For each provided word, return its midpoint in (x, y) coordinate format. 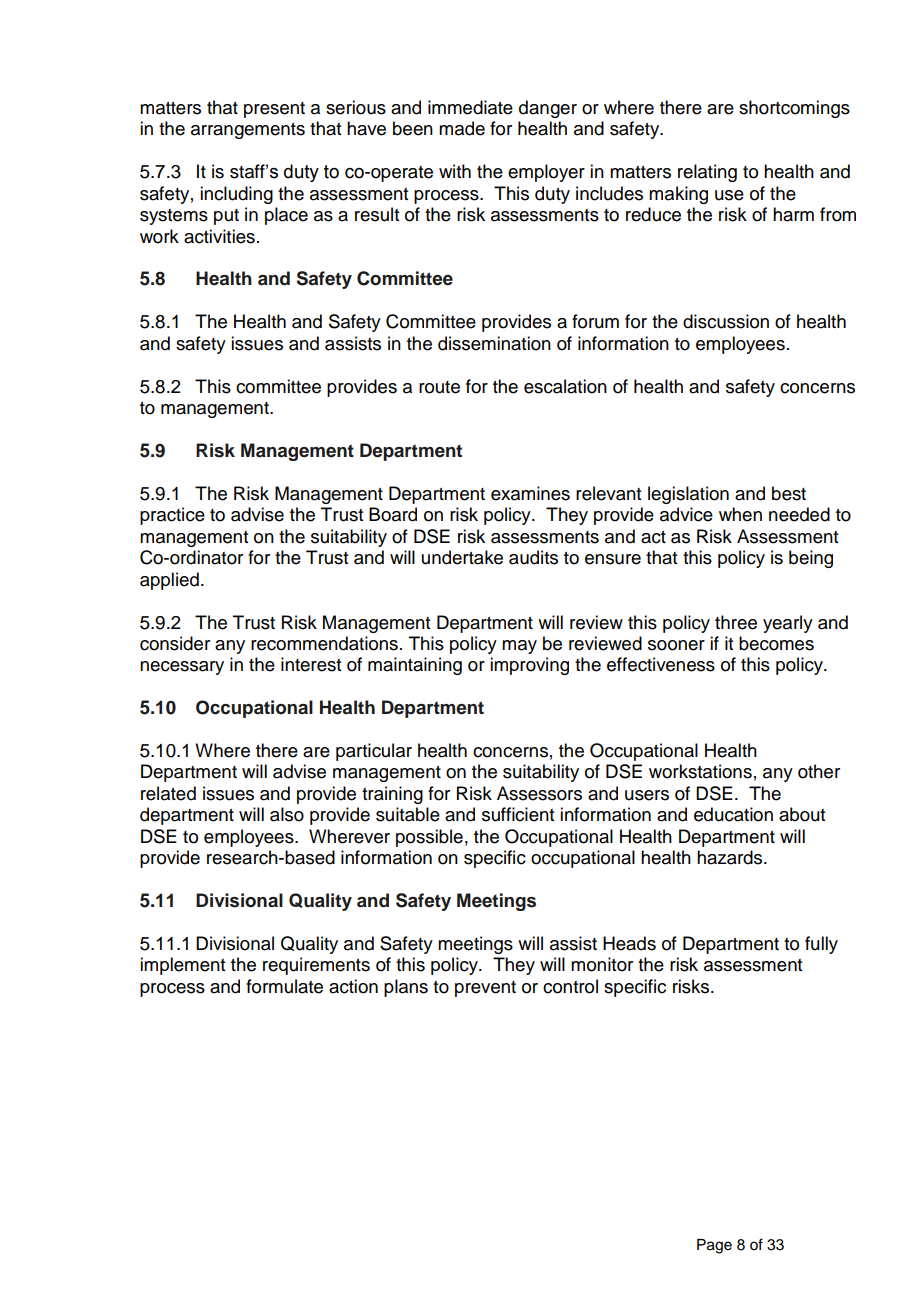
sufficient (518, 814)
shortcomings (794, 109)
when (740, 514)
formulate (284, 986)
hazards (731, 857)
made (462, 128)
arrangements (248, 131)
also (287, 814)
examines (530, 493)
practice (172, 516)
